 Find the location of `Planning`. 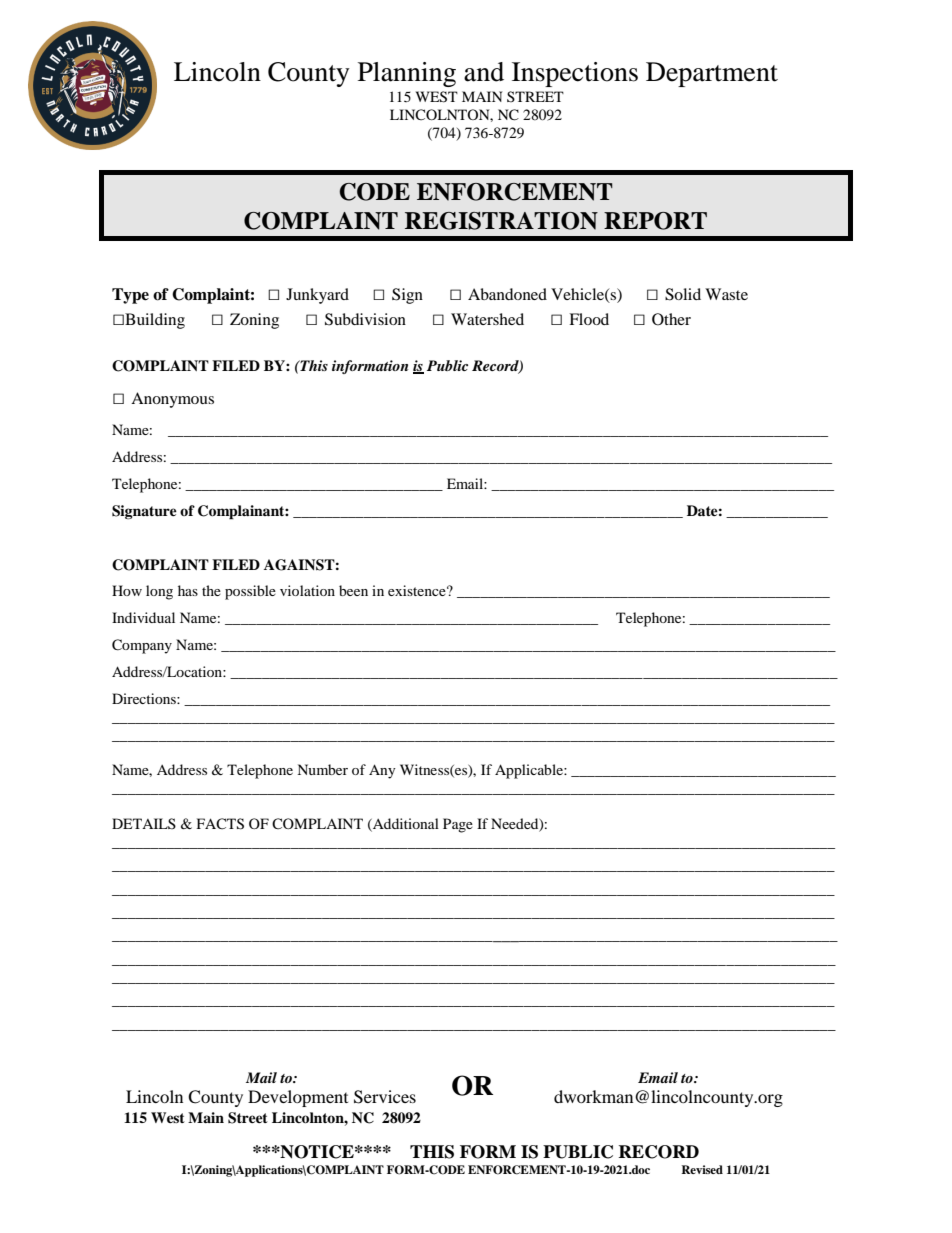

Planning is located at coordinates (407, 74).
